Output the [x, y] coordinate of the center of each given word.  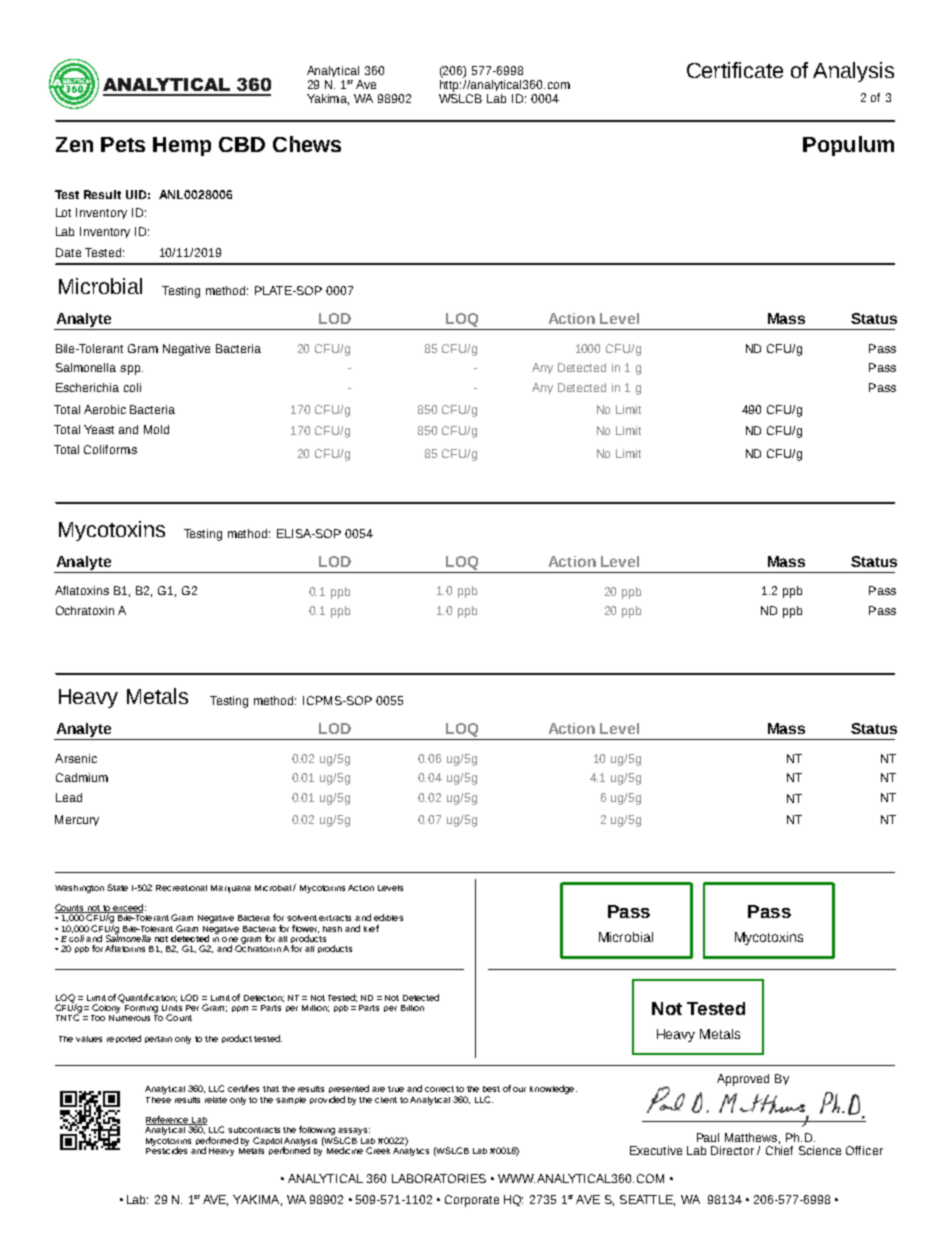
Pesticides [166, 1149]
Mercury [77, 820]
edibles [388, 917]
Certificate [735, 70]
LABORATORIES [439, 1178]
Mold [156, 429]
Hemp [182, 146]
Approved [743, 1080]
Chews [307, 144]
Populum [848, 146]
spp [131, 370]
